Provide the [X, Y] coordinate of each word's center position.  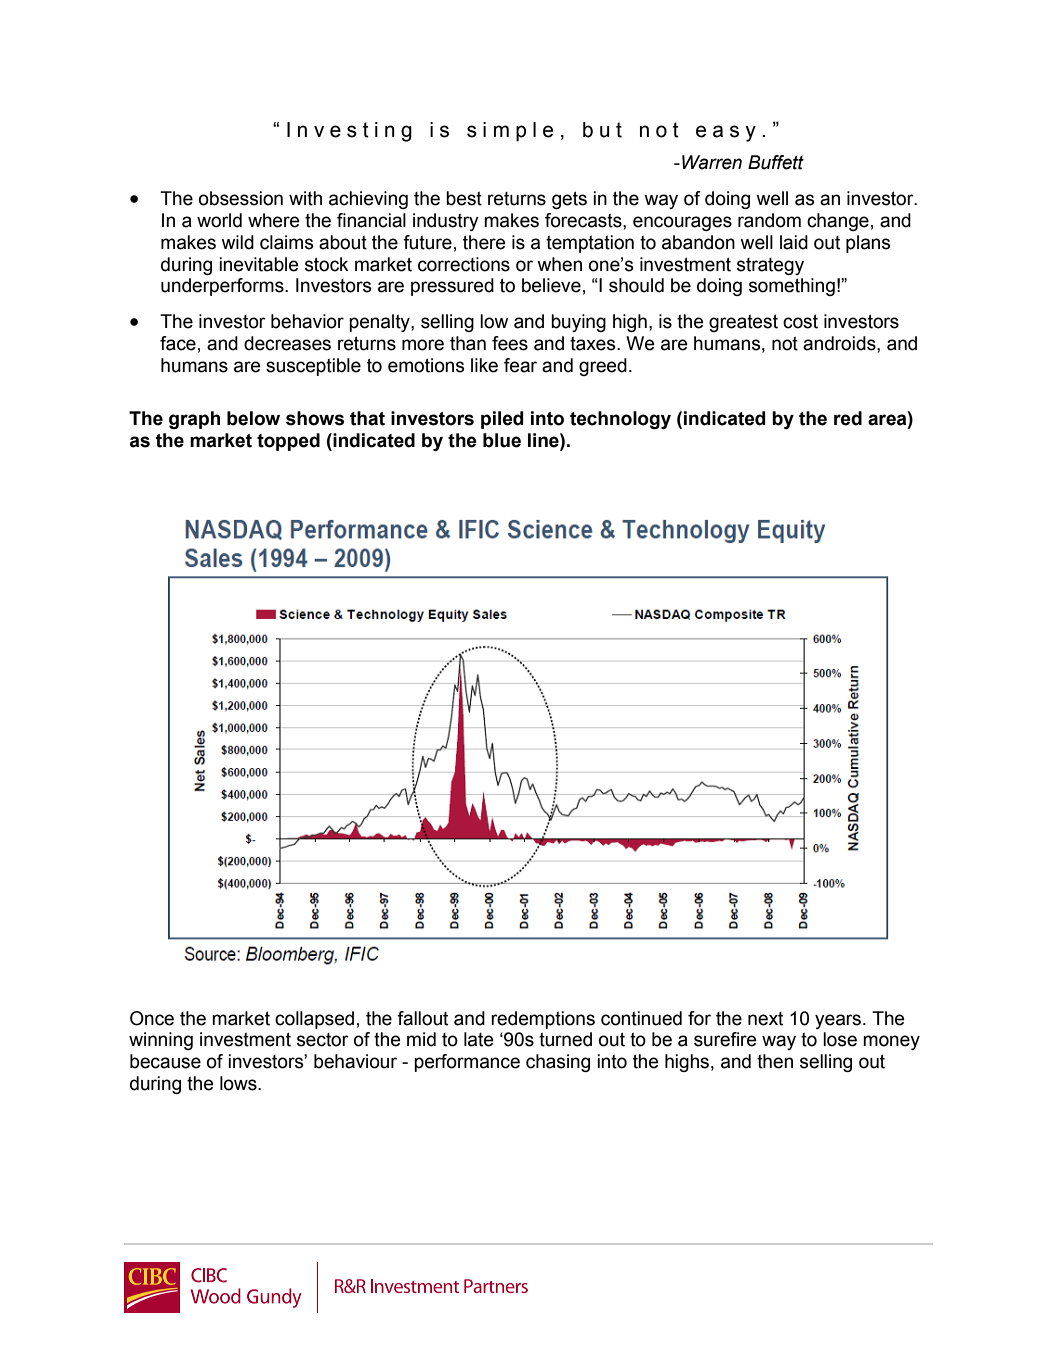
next [765, 1019]
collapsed [314, 1020]
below [253, 418]
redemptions [543, 1020]
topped [288, 442]
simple [510, 132]
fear [520, 365]
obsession [241, 198]
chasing [558, 1063]
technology [620, 420]
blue [502, 440]
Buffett [776, 162]
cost [800, 321]
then [775, 1061]
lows [239, 1083]
